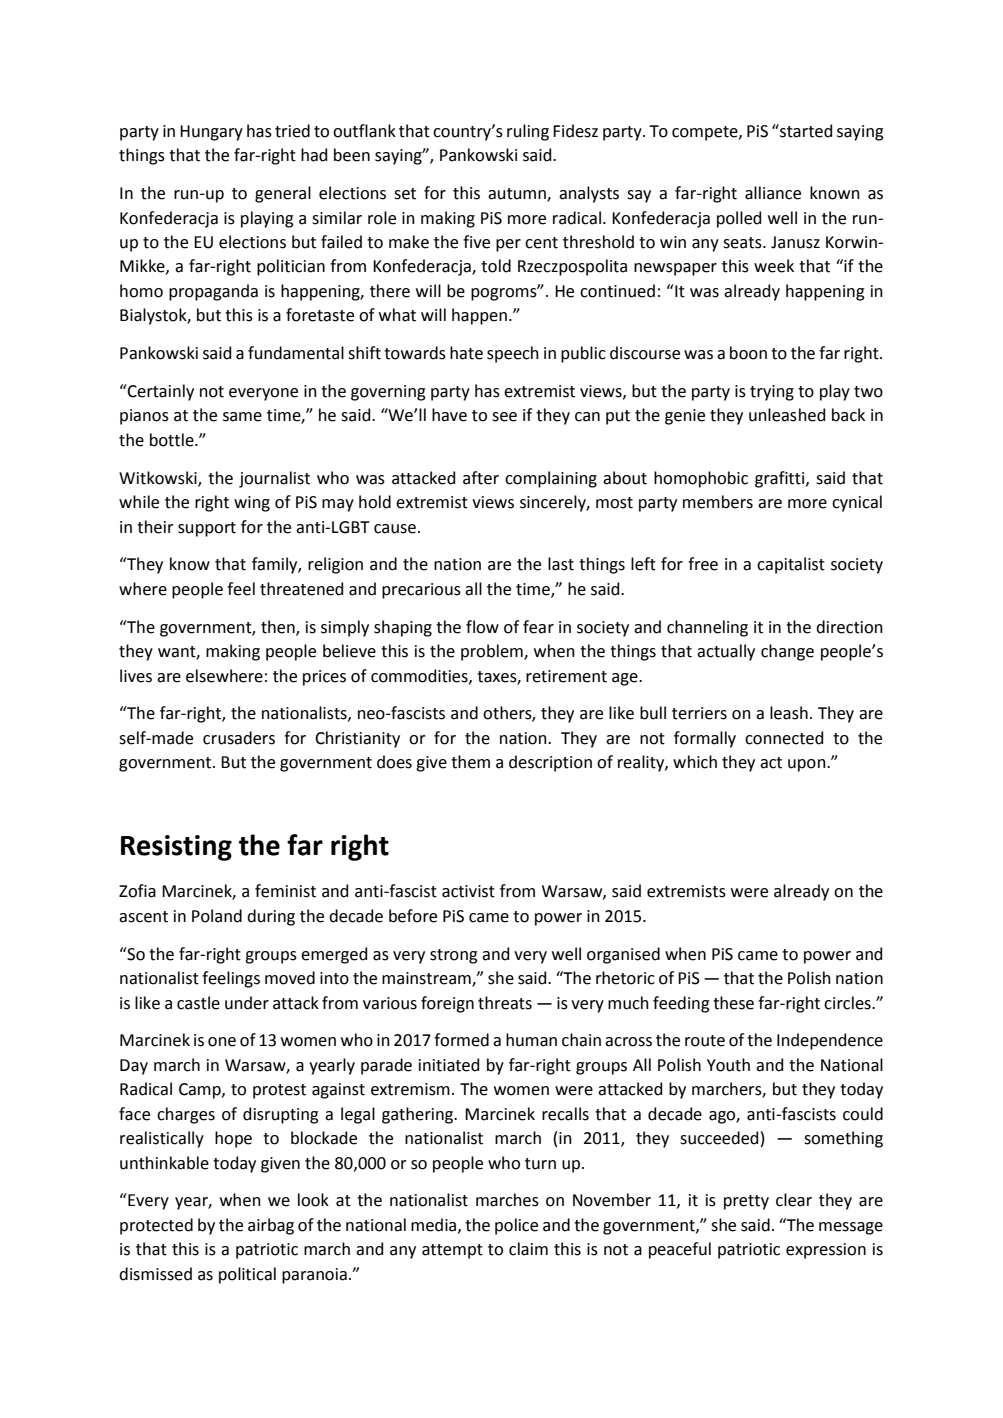 Image resolution: width=1003 pixels, height=1418 pixels. Describe the element at coordinates (773, 193) in the page. I see `alliance` at that location.
